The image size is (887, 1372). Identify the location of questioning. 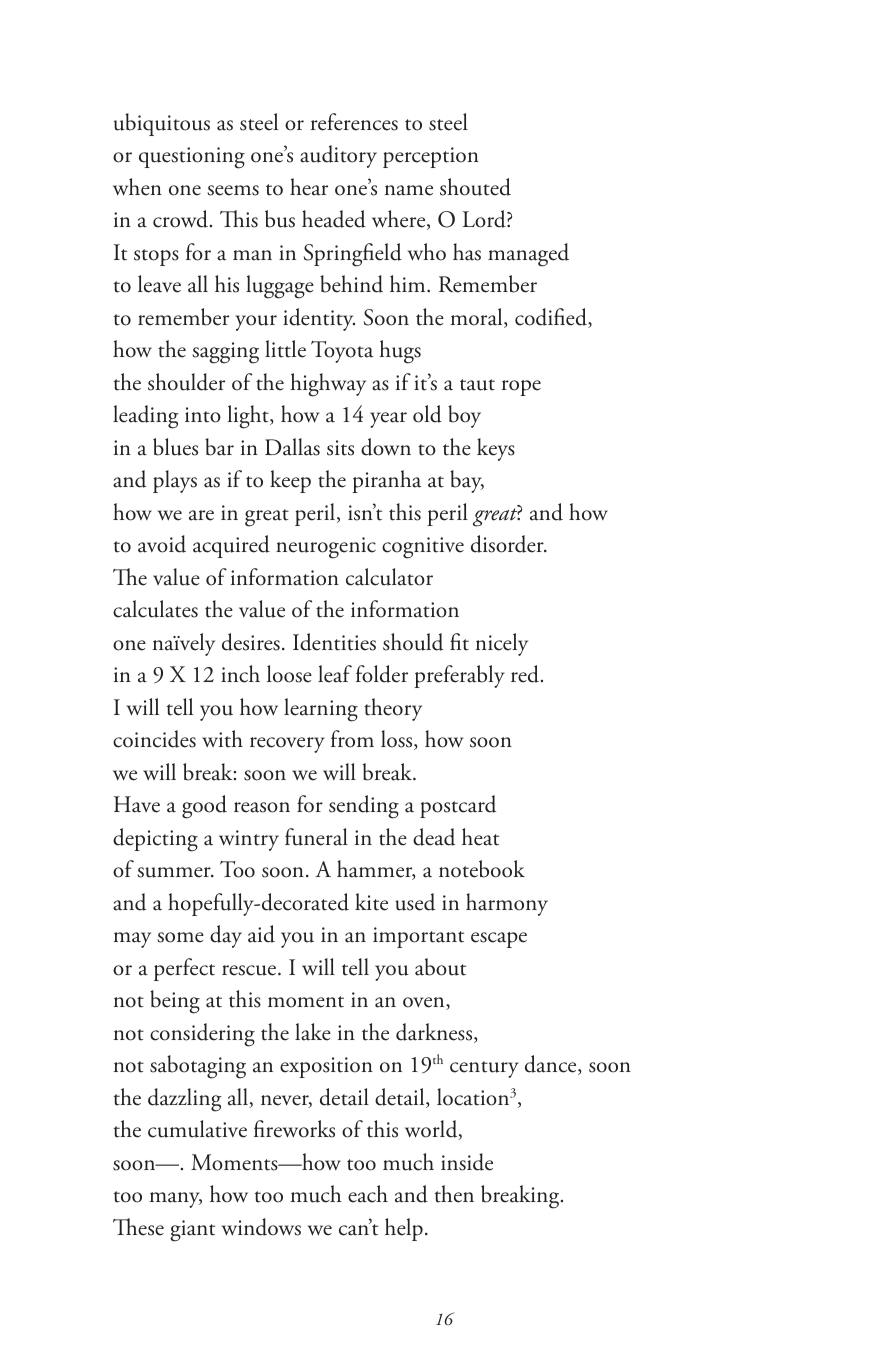
(192, 158).
